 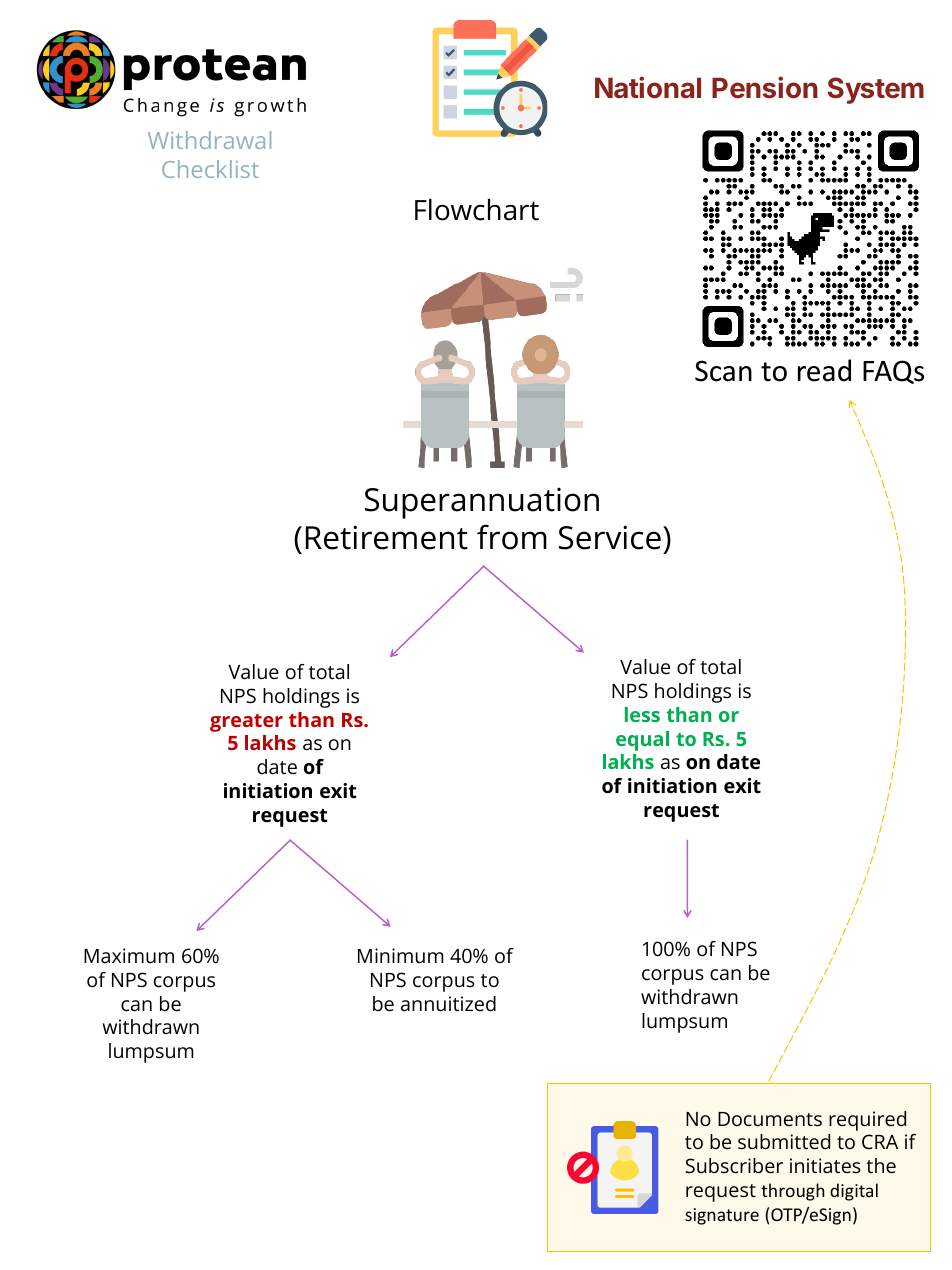 What do you see at coordinates (246, 723) in the screenshot?
I see `greater` at bounding box center [246, 723].
